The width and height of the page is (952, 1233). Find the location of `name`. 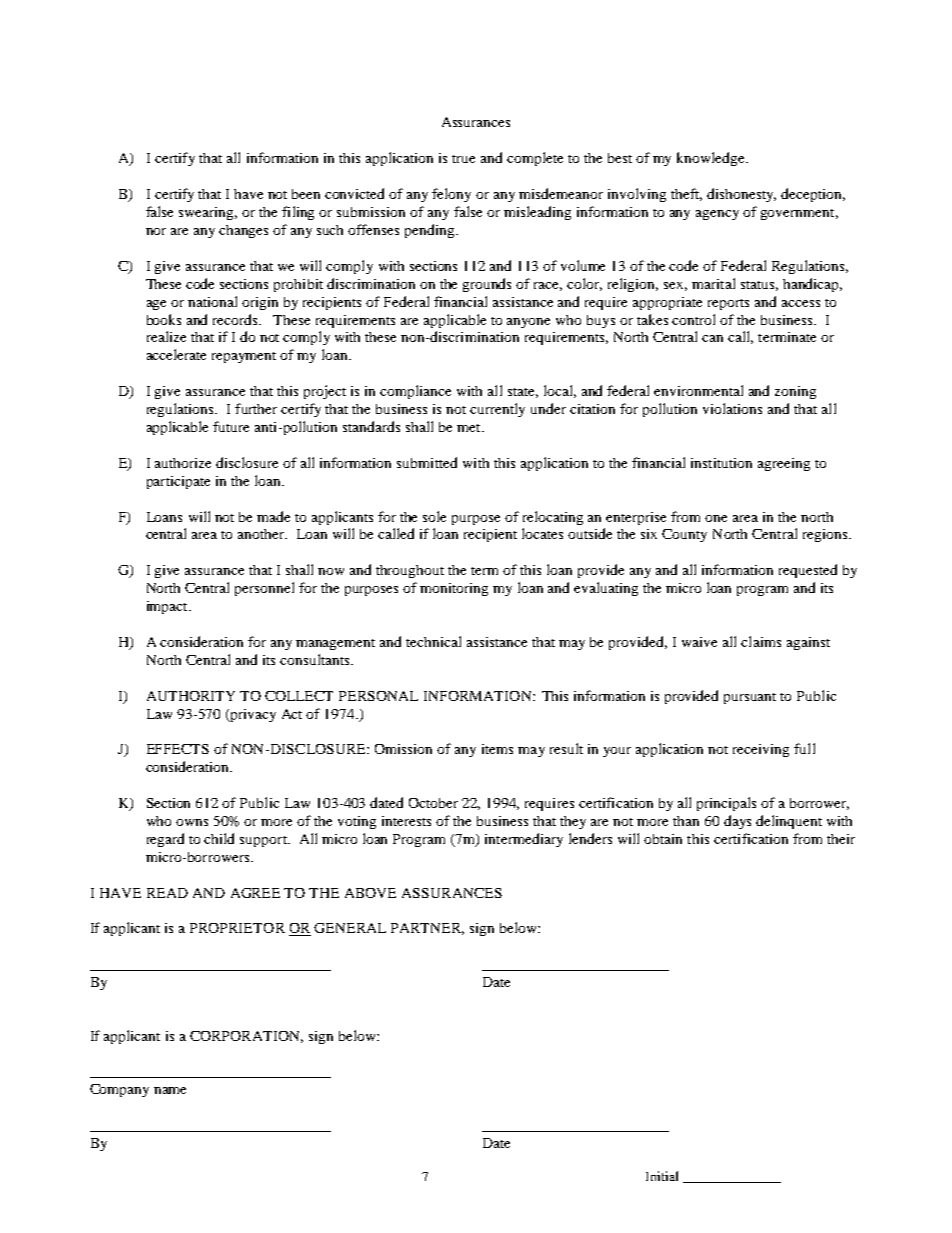

name is located at coordinates (170, 1090).
